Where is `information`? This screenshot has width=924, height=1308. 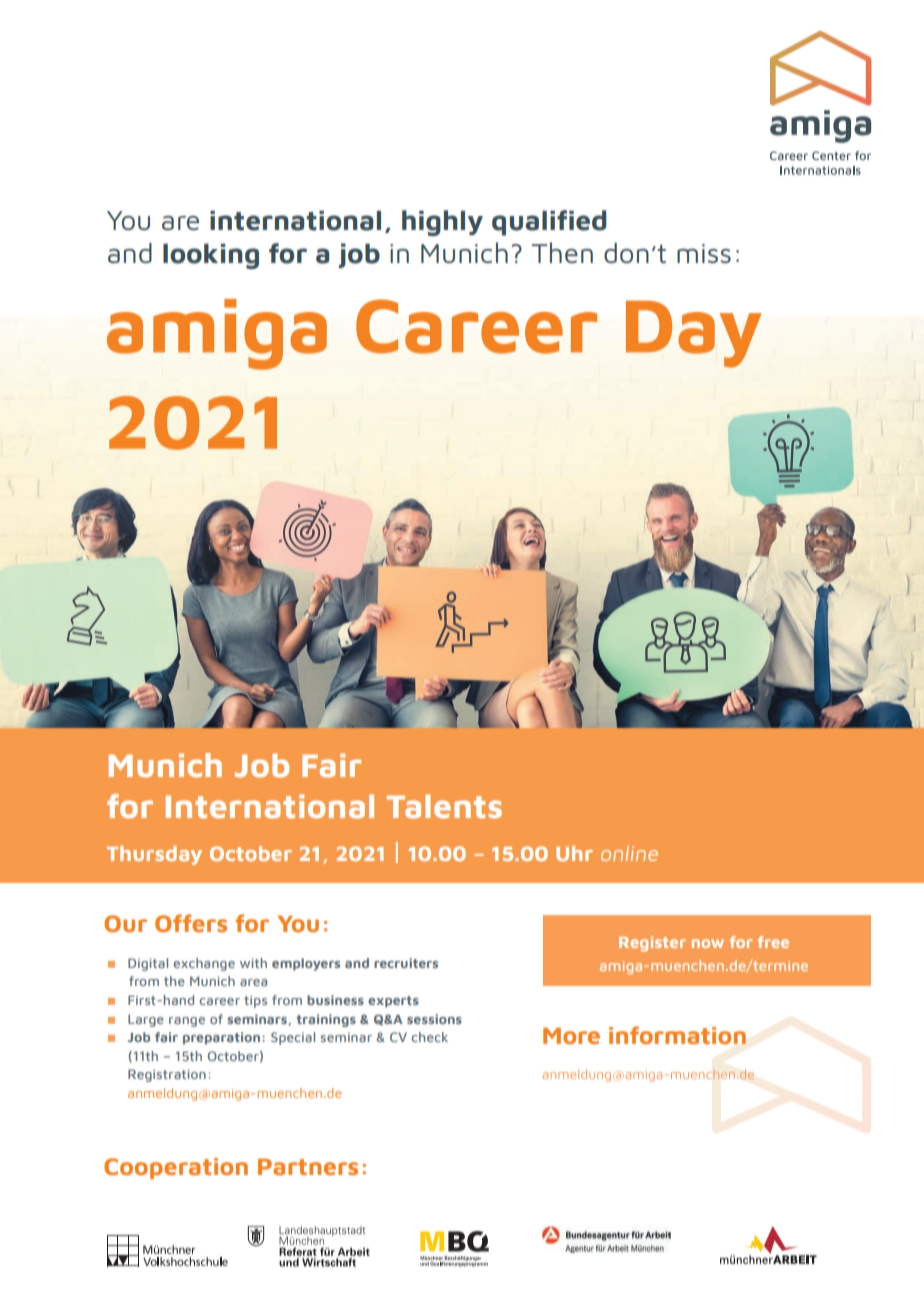
information is located at coordinates (677, 1035).
